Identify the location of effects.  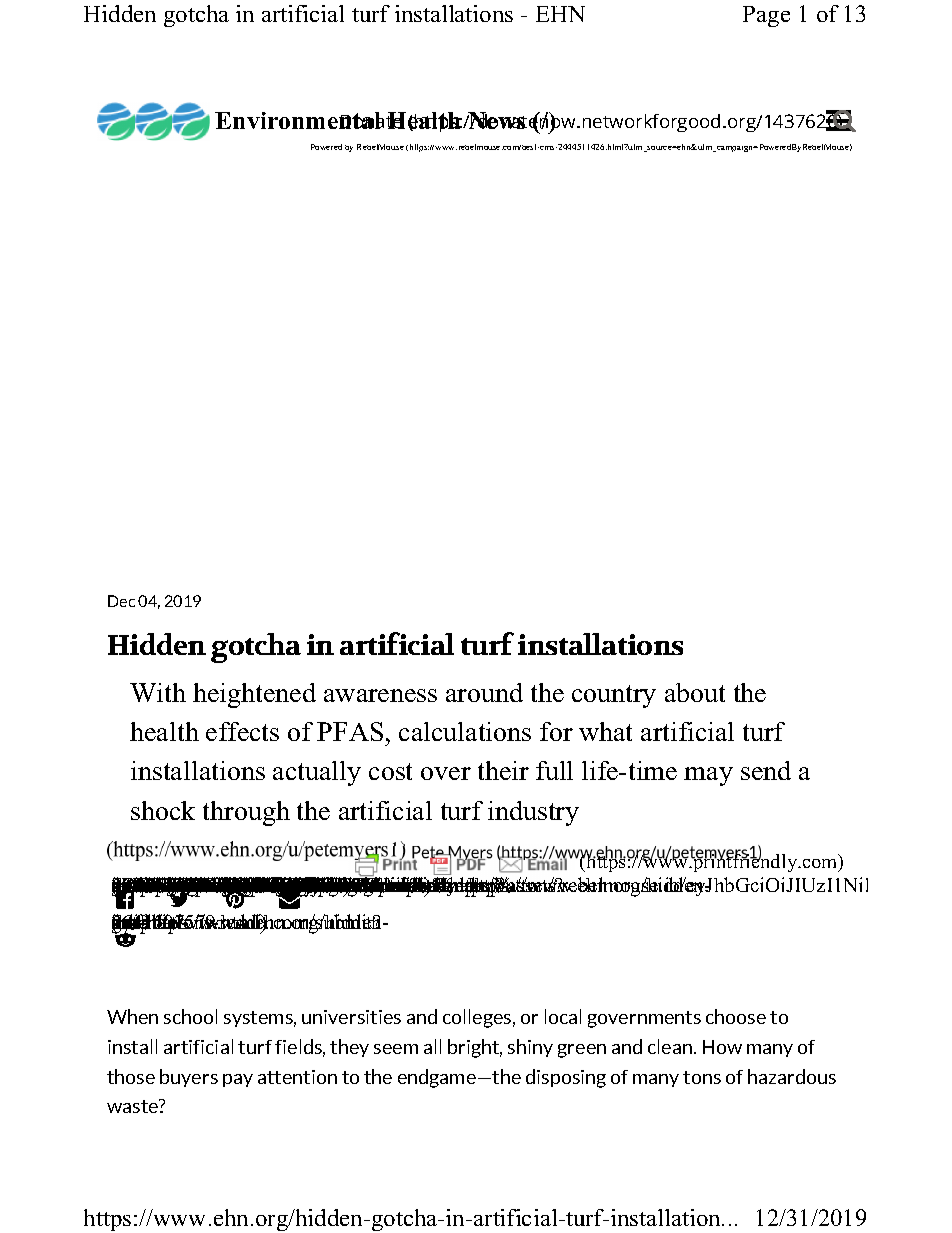
(242, 731).
